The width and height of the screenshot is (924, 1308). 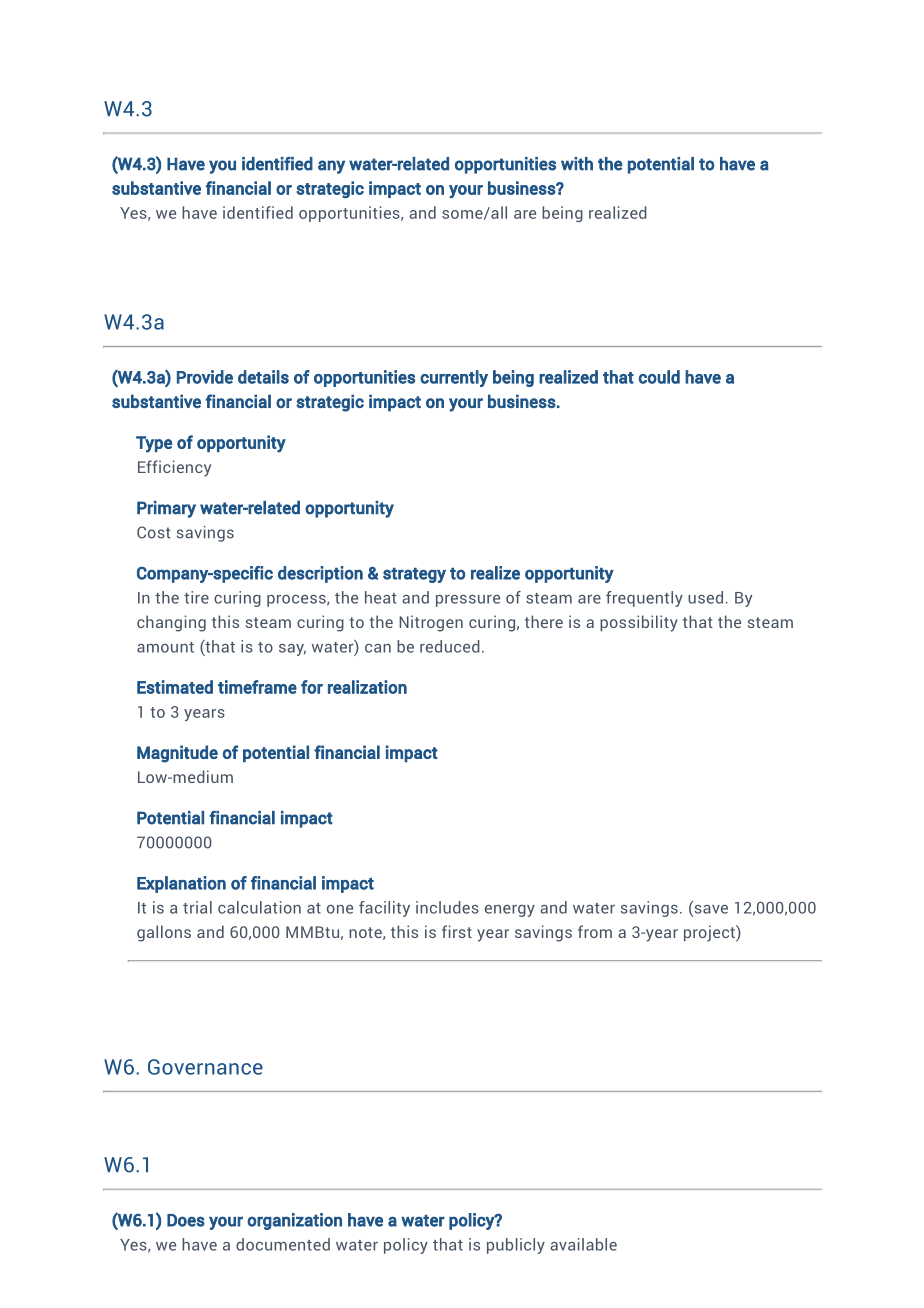 I want to click on possibility, so click(x=639, y=623).
